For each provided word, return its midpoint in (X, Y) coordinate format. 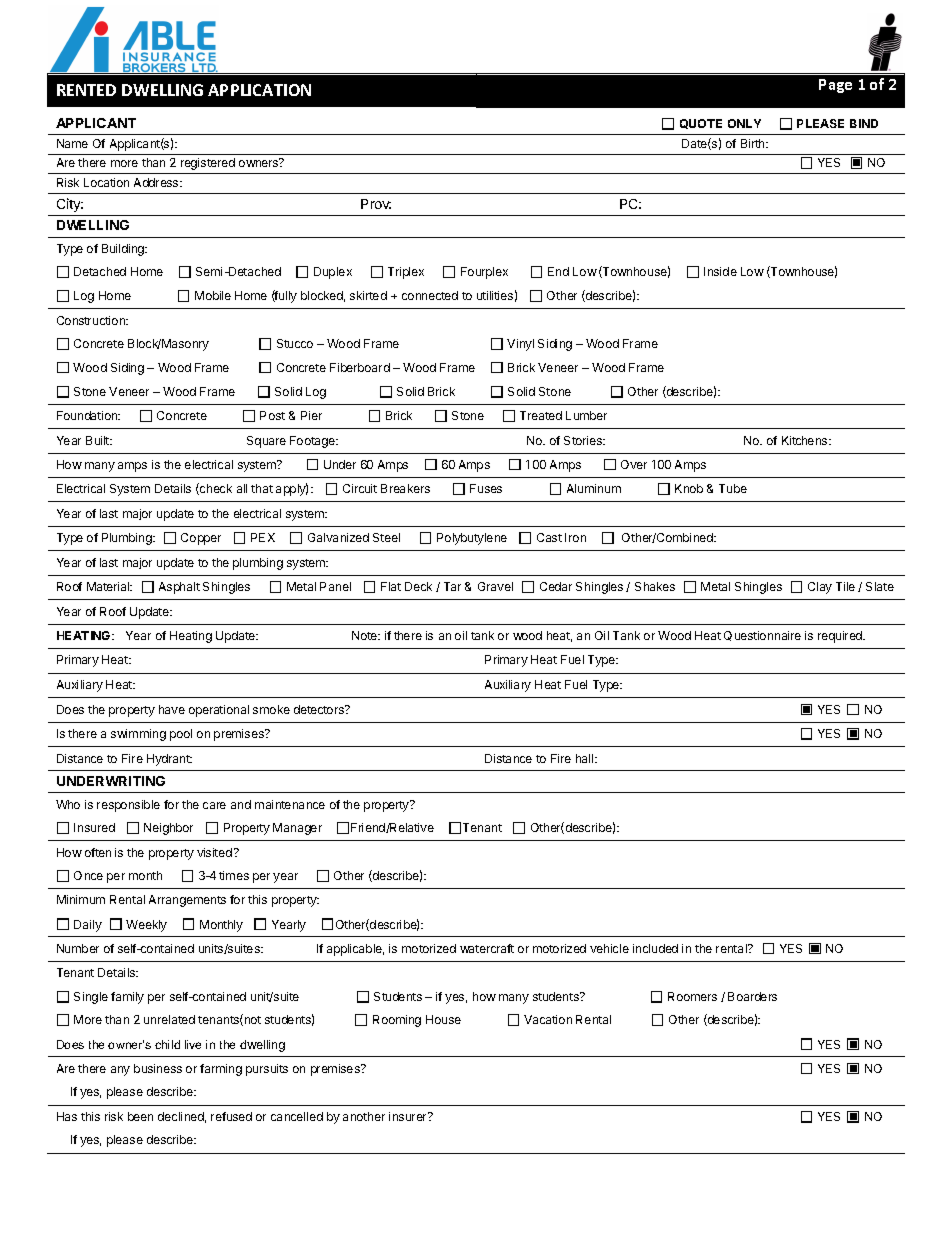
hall (586, 758)
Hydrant (169, 760)
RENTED (86, 90)
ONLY (744, 123)
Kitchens (806, 440)
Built (98, 440)
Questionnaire (762, 636)
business (158, 1068)
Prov (376, 204)
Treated (541, 415)
